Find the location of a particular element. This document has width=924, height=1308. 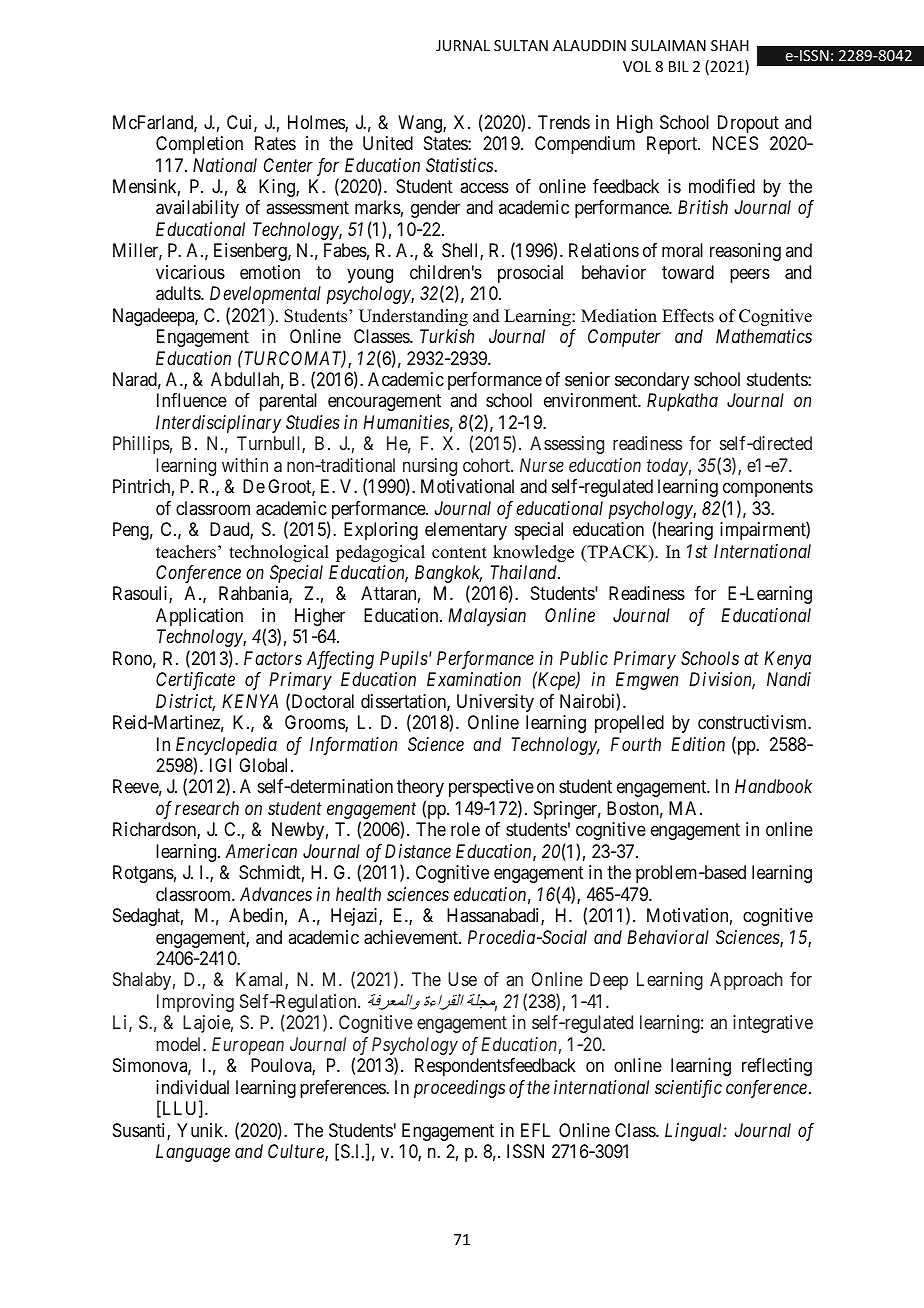

cohort is located at coordinates (487, 465).
